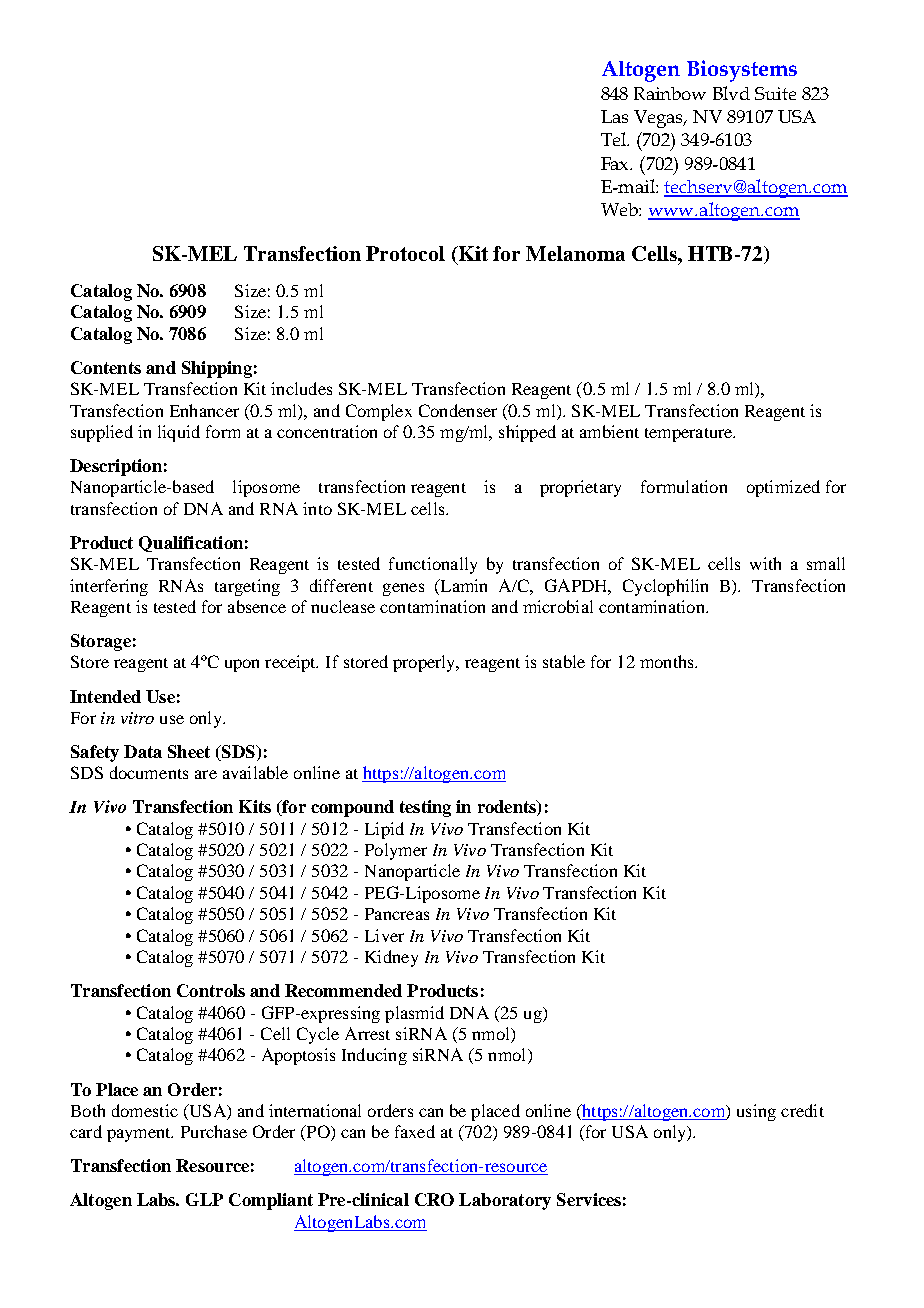  I want to click on faxed, so click(415, 1131).
